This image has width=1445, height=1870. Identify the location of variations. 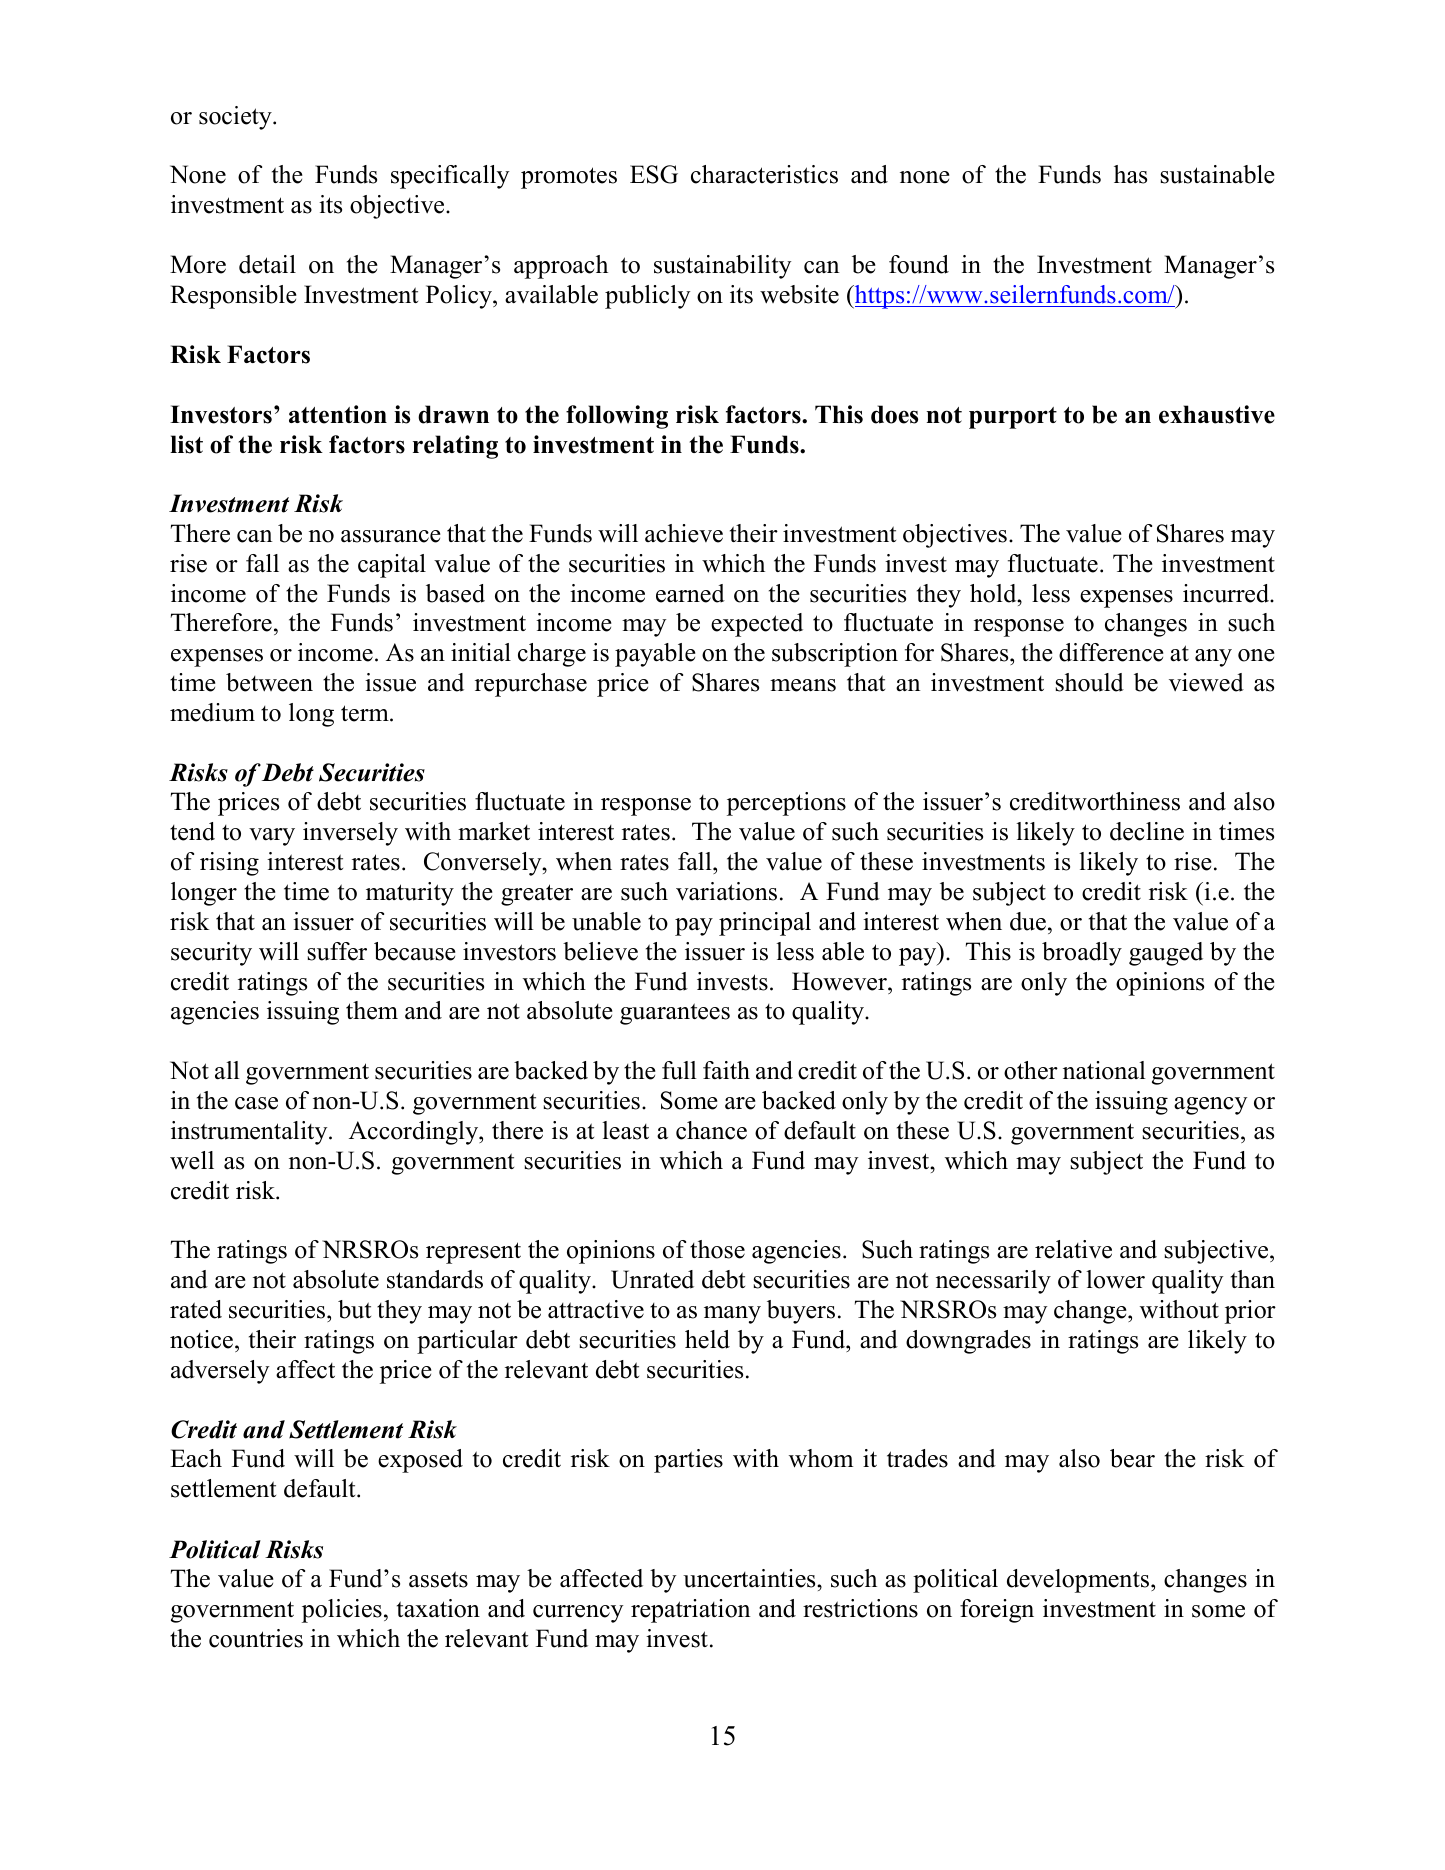
(726, 891).
